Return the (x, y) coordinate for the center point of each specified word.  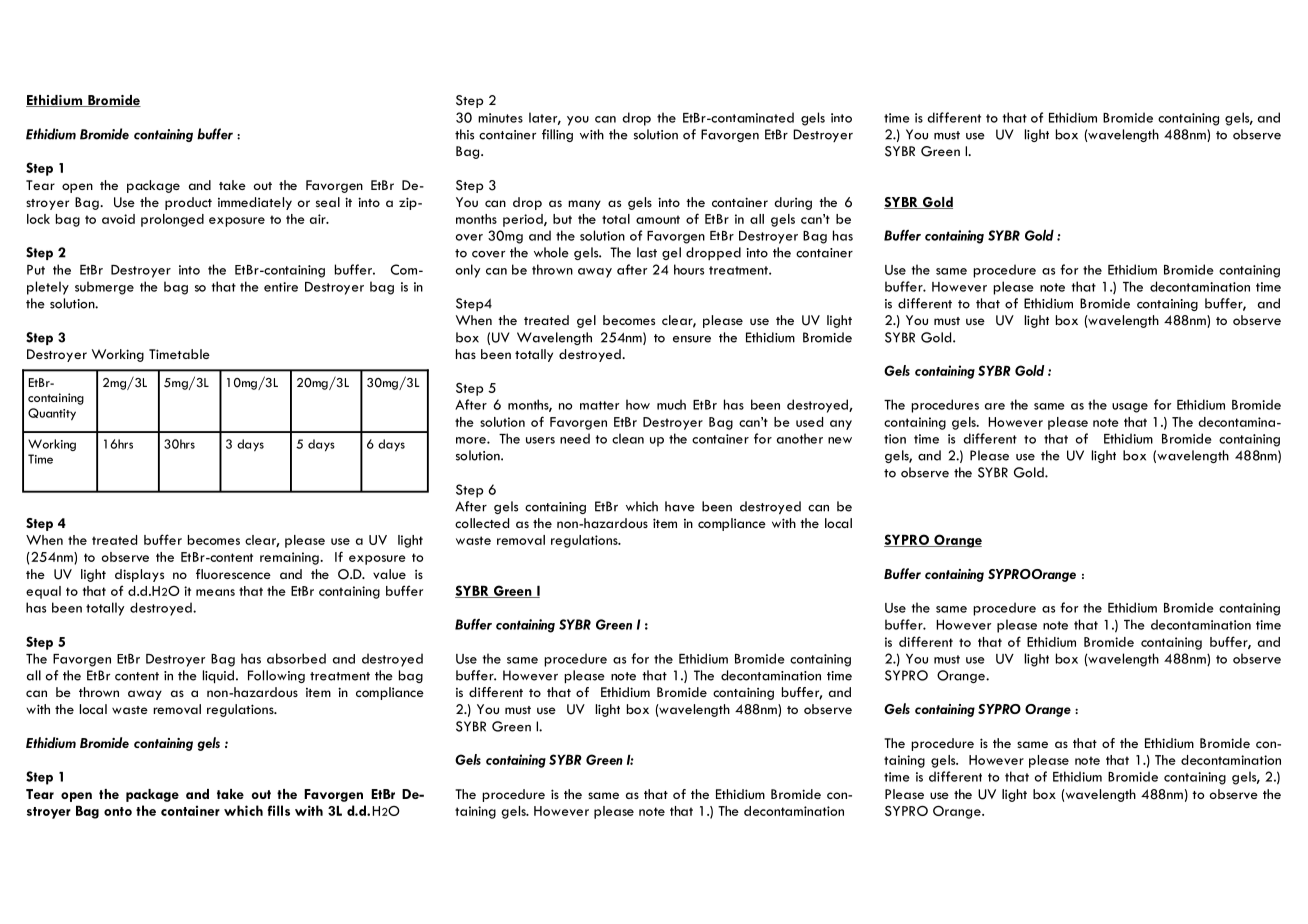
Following (276, 676)
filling (557, 135)
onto (118, 811)
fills (279, 810)
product (188, 203)
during (793, 203)
